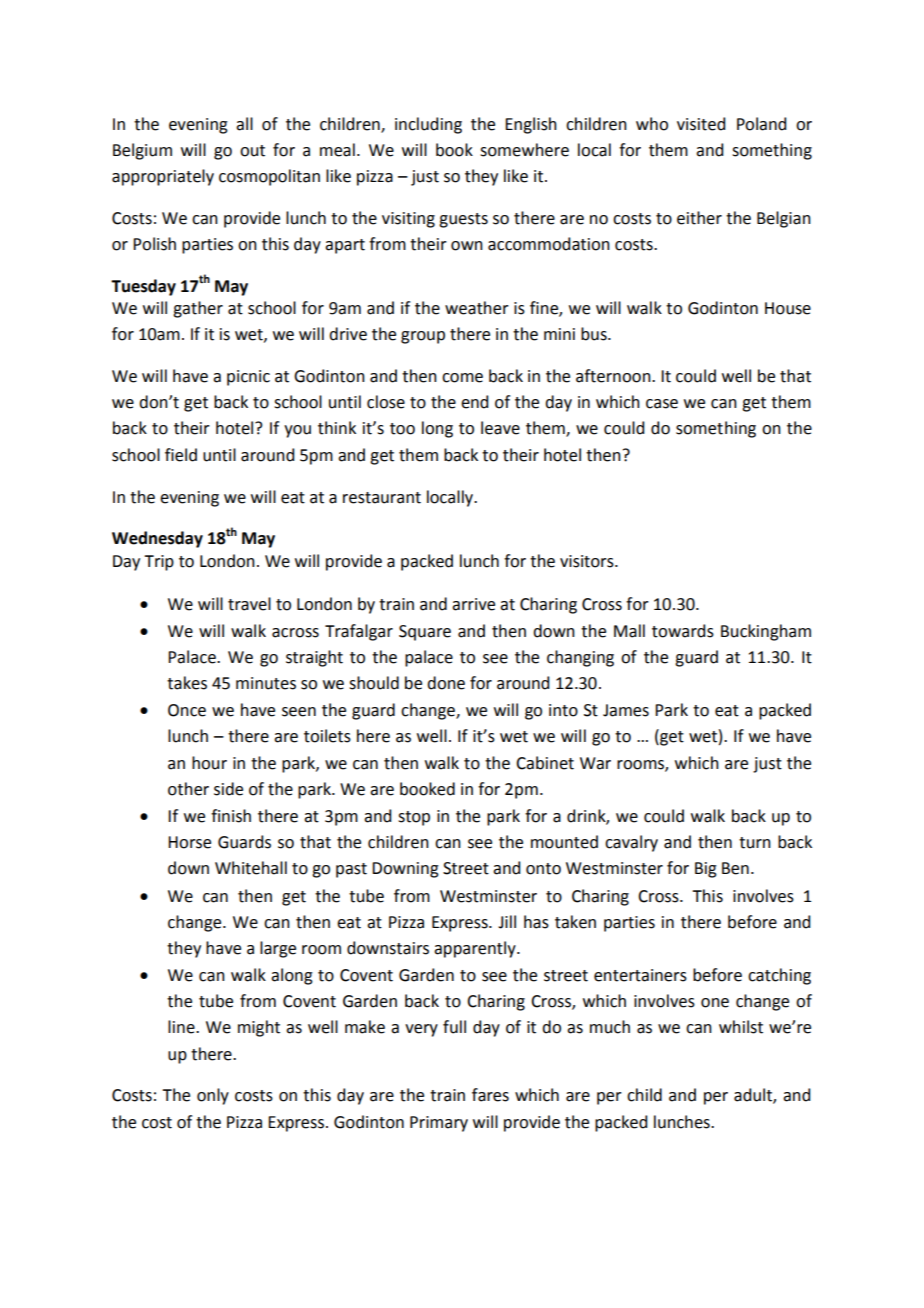 This screenshot has height=1308, width=924. I want to click on out, so click(252, 151).
